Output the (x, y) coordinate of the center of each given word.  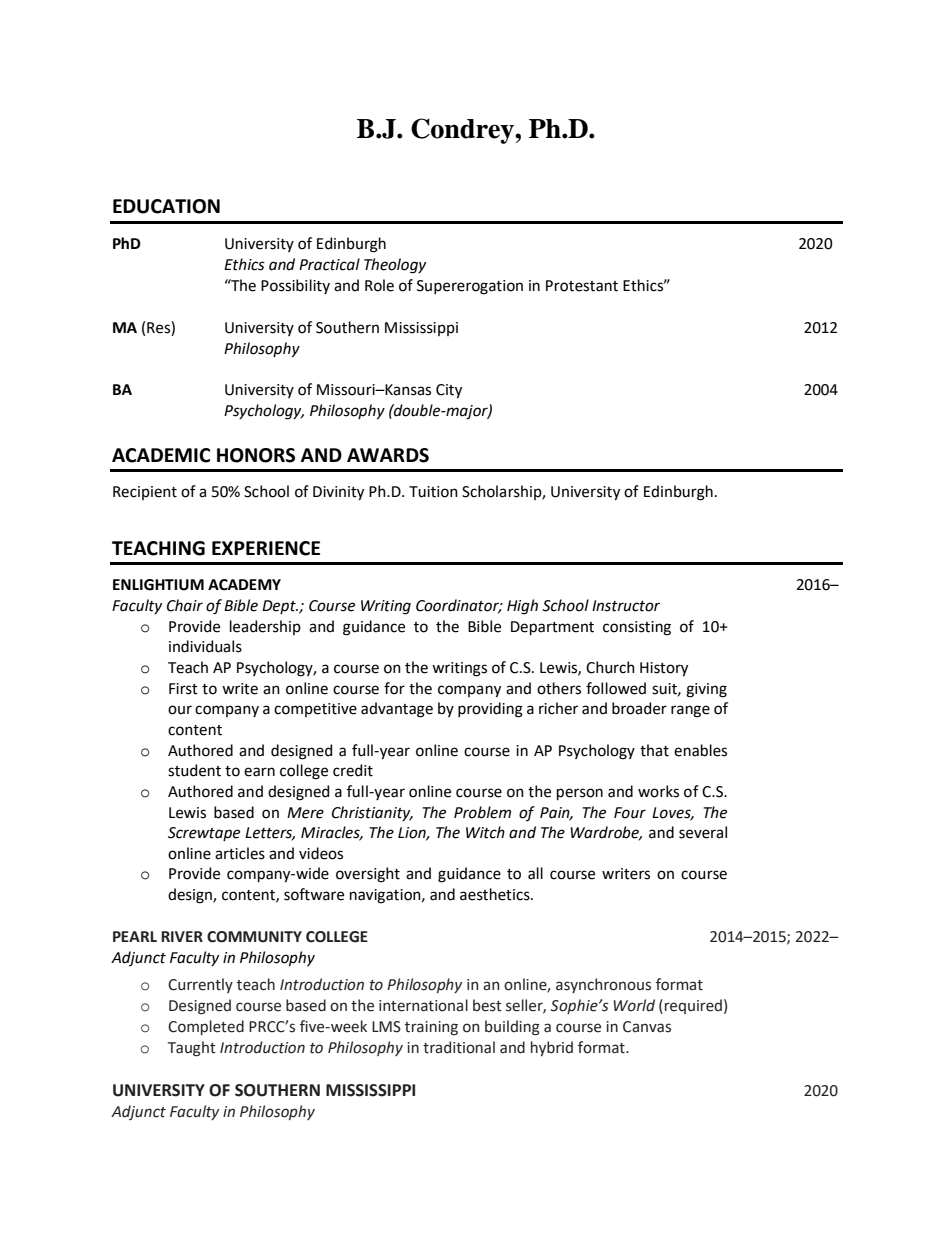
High (522, 607)
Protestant (582, 286)
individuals (205, 646)
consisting (637, 628)
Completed (206, 1027)
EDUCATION (166, 206)
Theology (395, 266)
